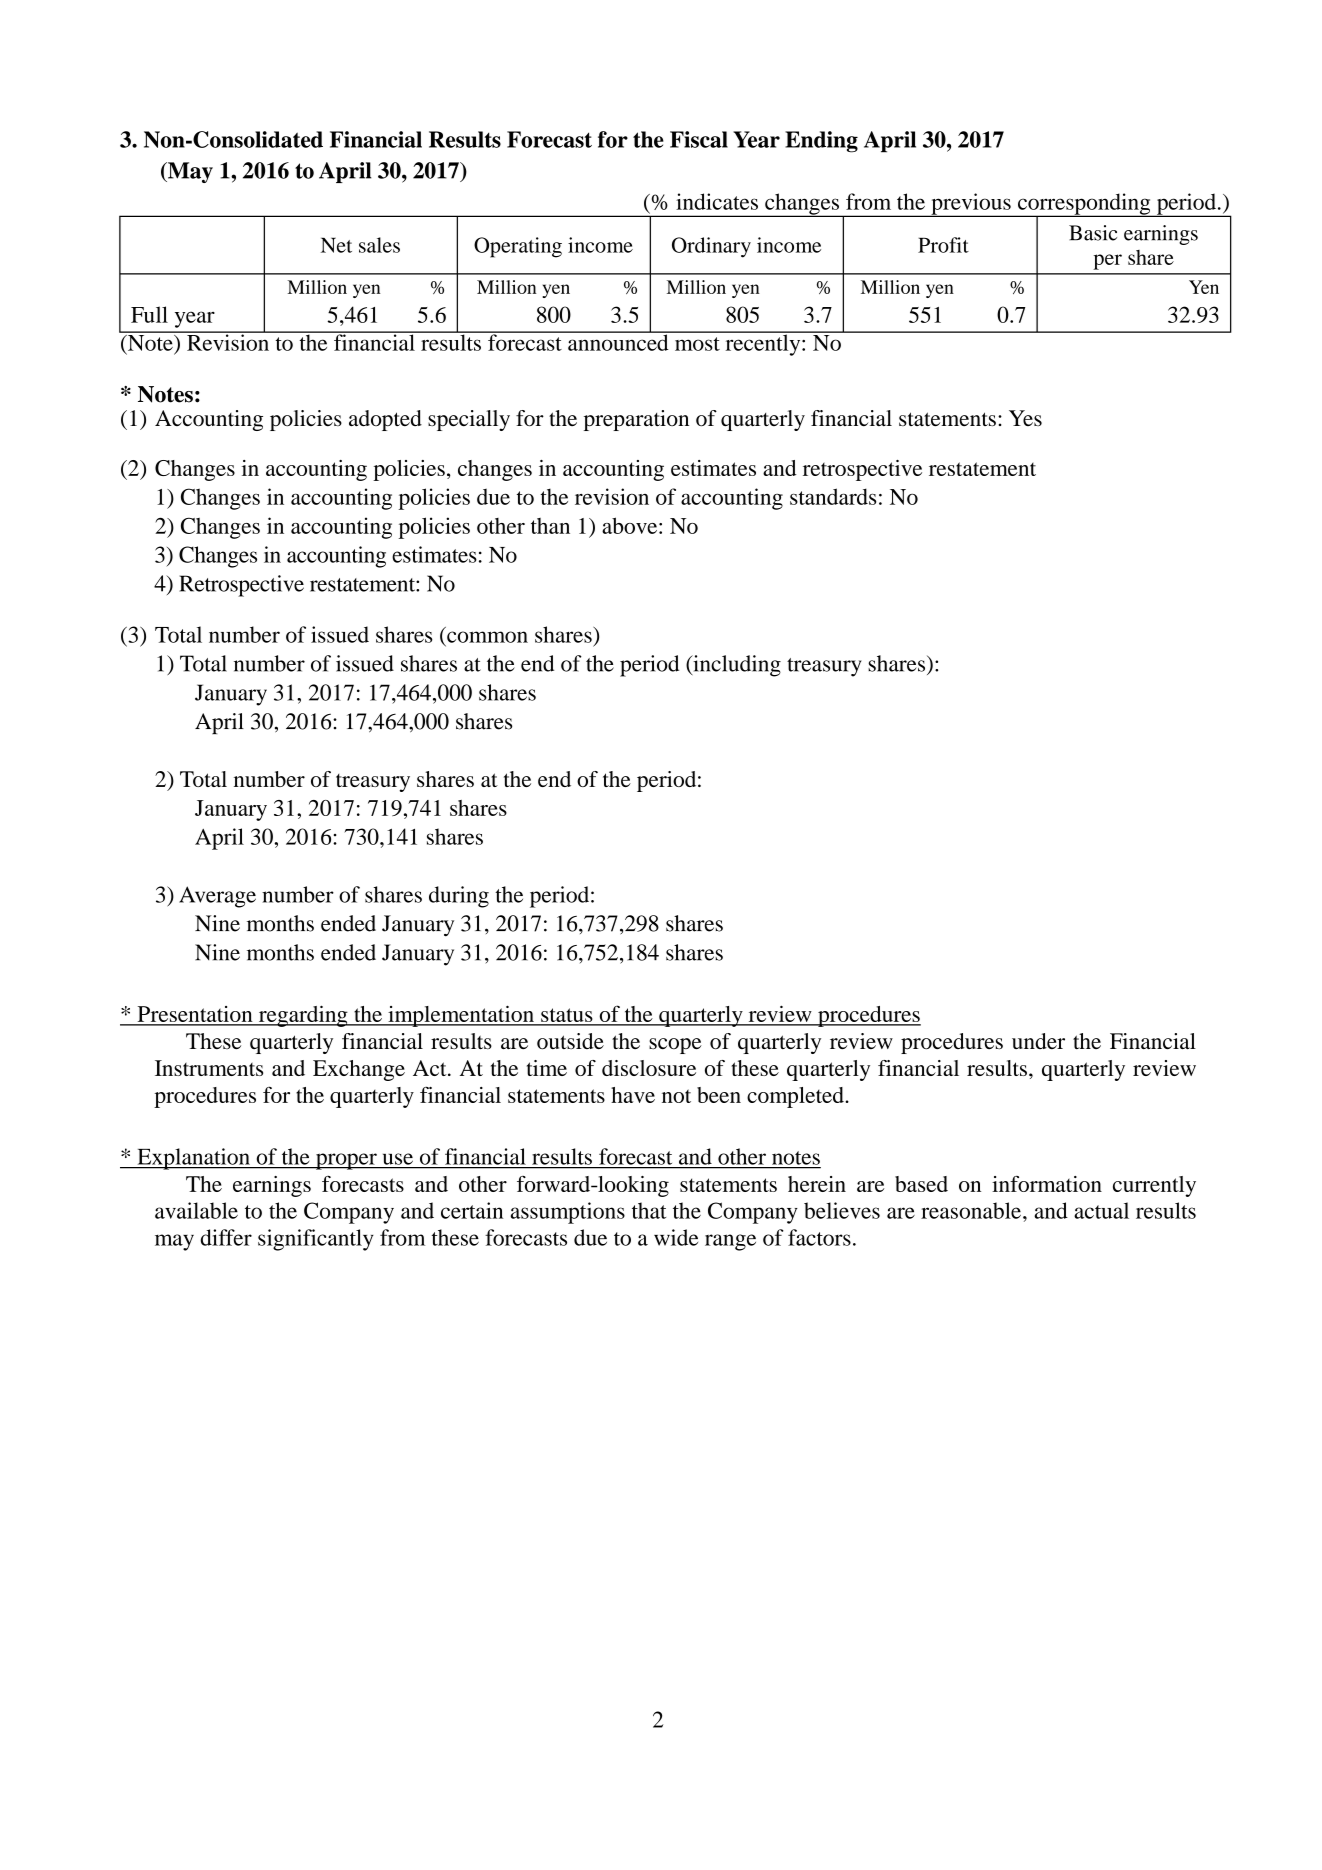 The image size is (1322, 1870). I want to click on Net, so click(336, 245).
